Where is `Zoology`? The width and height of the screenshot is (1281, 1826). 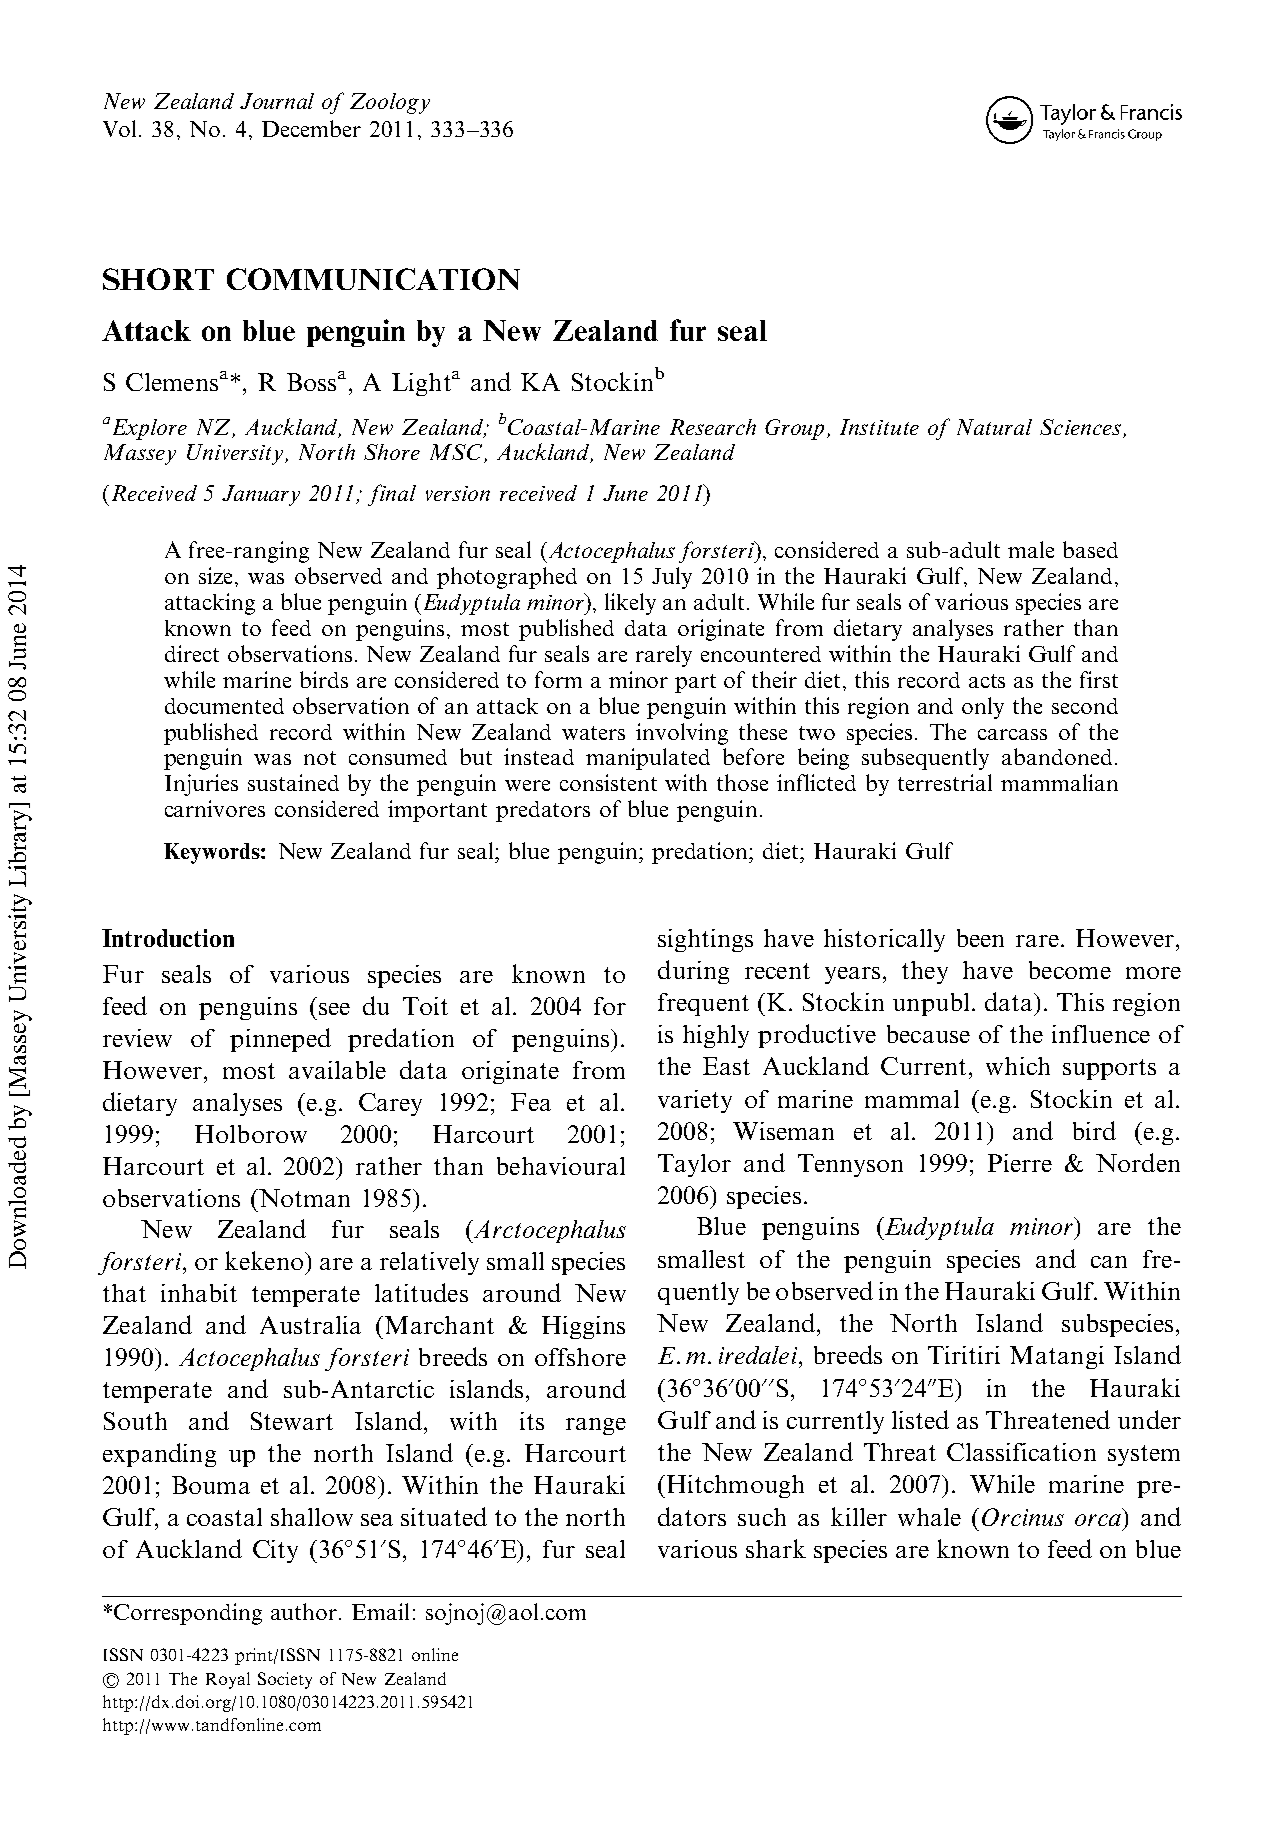 Zoology is located at coordinates (390, 103).
